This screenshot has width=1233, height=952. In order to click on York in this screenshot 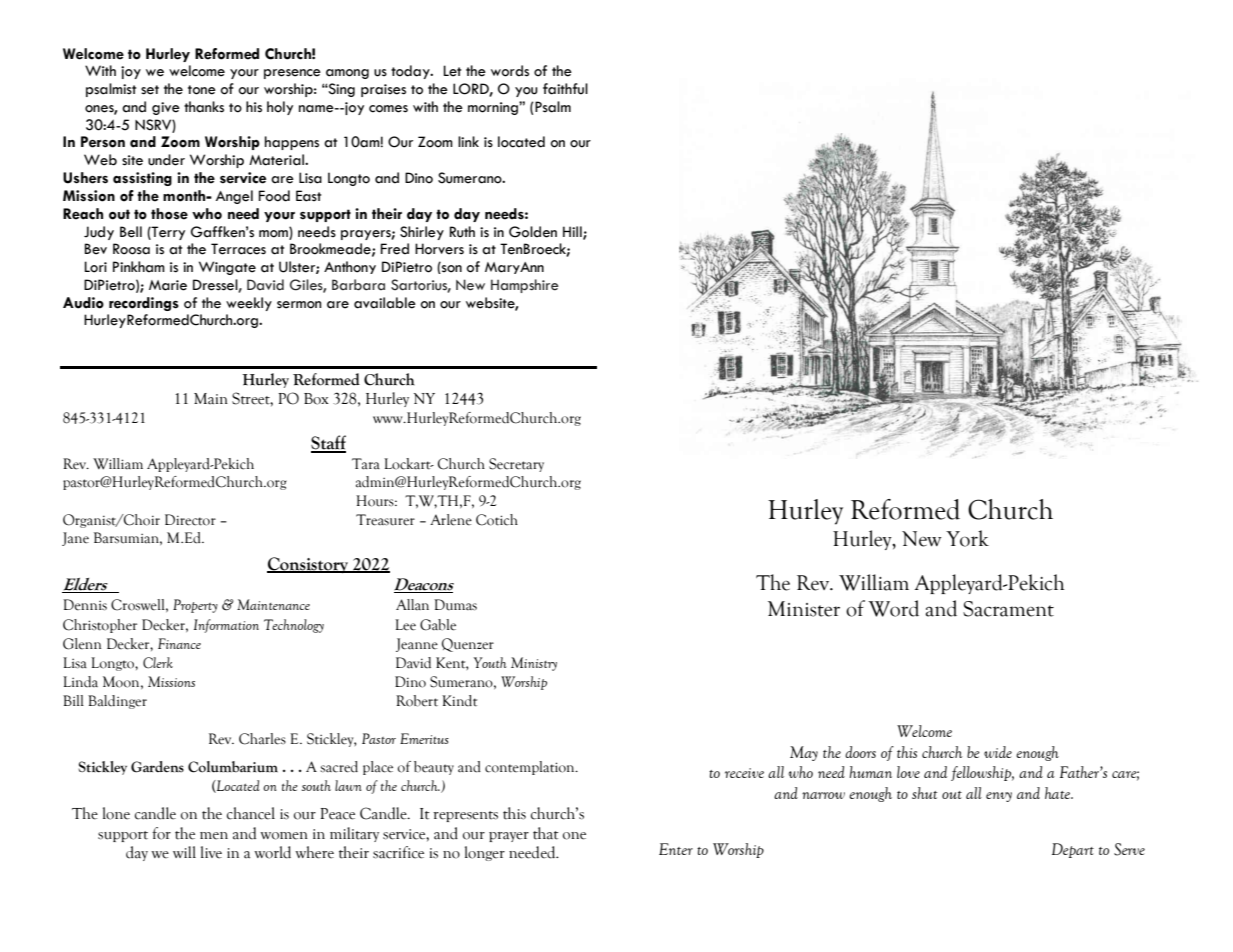, I will do `click(967, 538)`.
